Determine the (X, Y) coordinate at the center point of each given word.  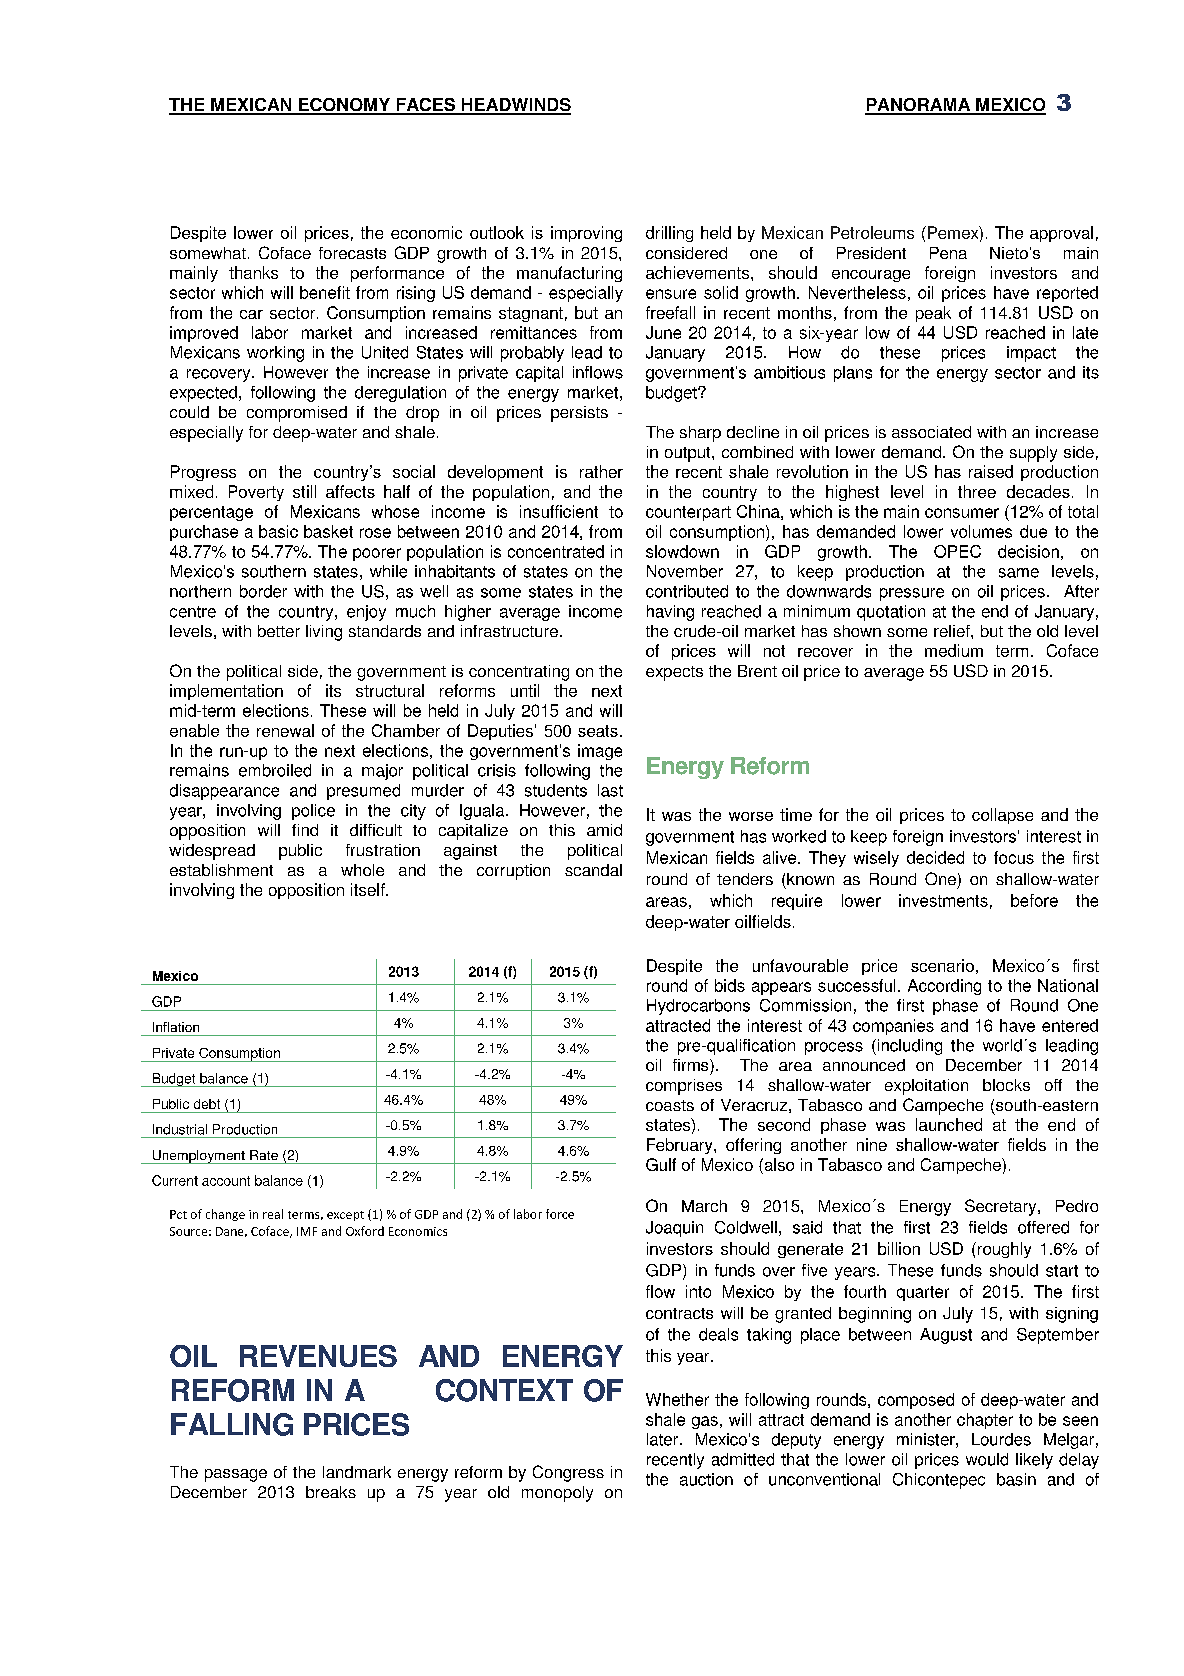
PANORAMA (919, 106)
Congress (568, 1473)
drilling (669, 234)
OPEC (957, 551)
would (987, 1459)
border (263, 591)
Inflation (176, 1027)
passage (236, 1475)
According (944, 987)
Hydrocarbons (698, 1007)
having (670, 613)
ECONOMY (344, 106)
